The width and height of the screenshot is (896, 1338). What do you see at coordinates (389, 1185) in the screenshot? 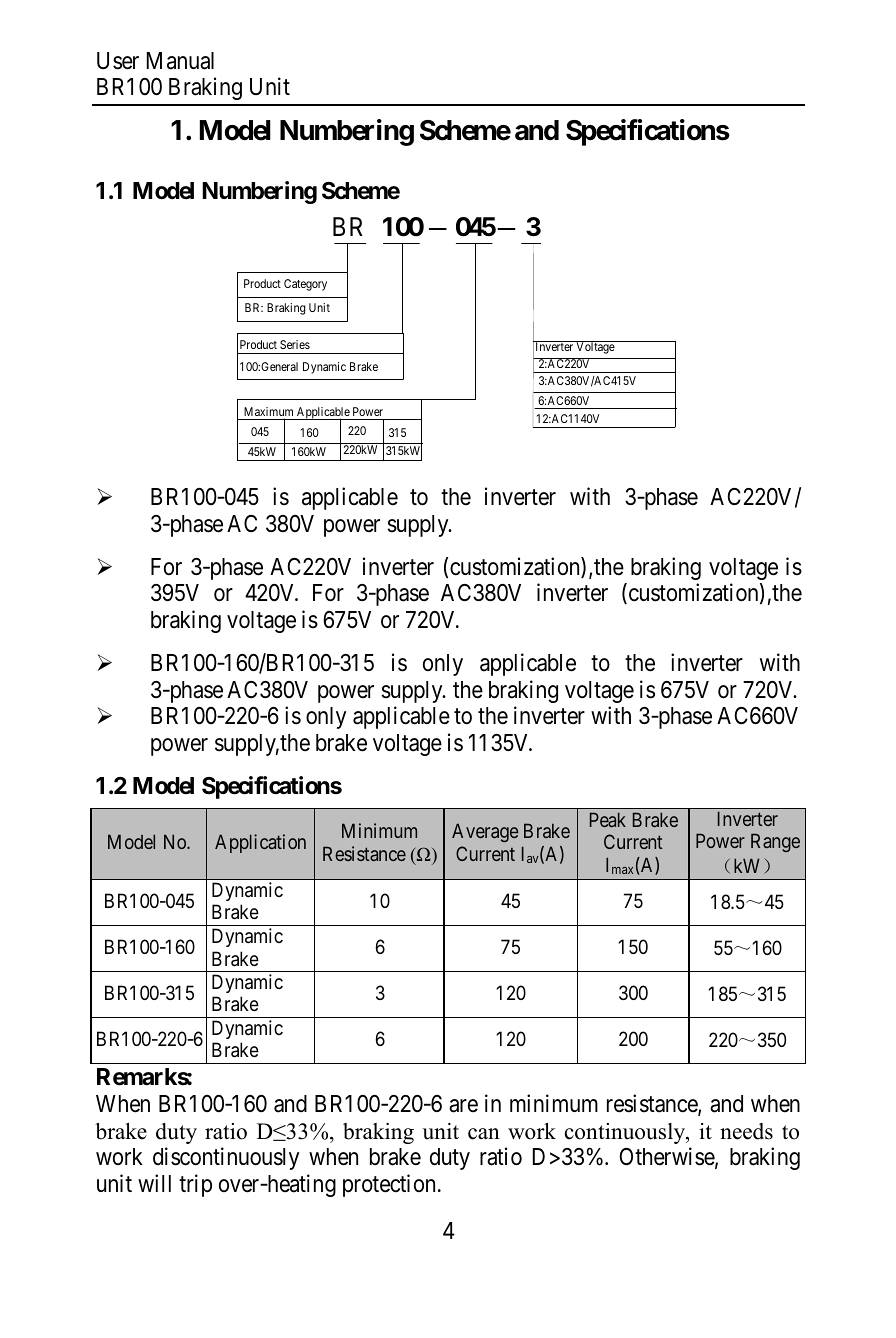
I see `protection` at bounding box center [389, 1185].
